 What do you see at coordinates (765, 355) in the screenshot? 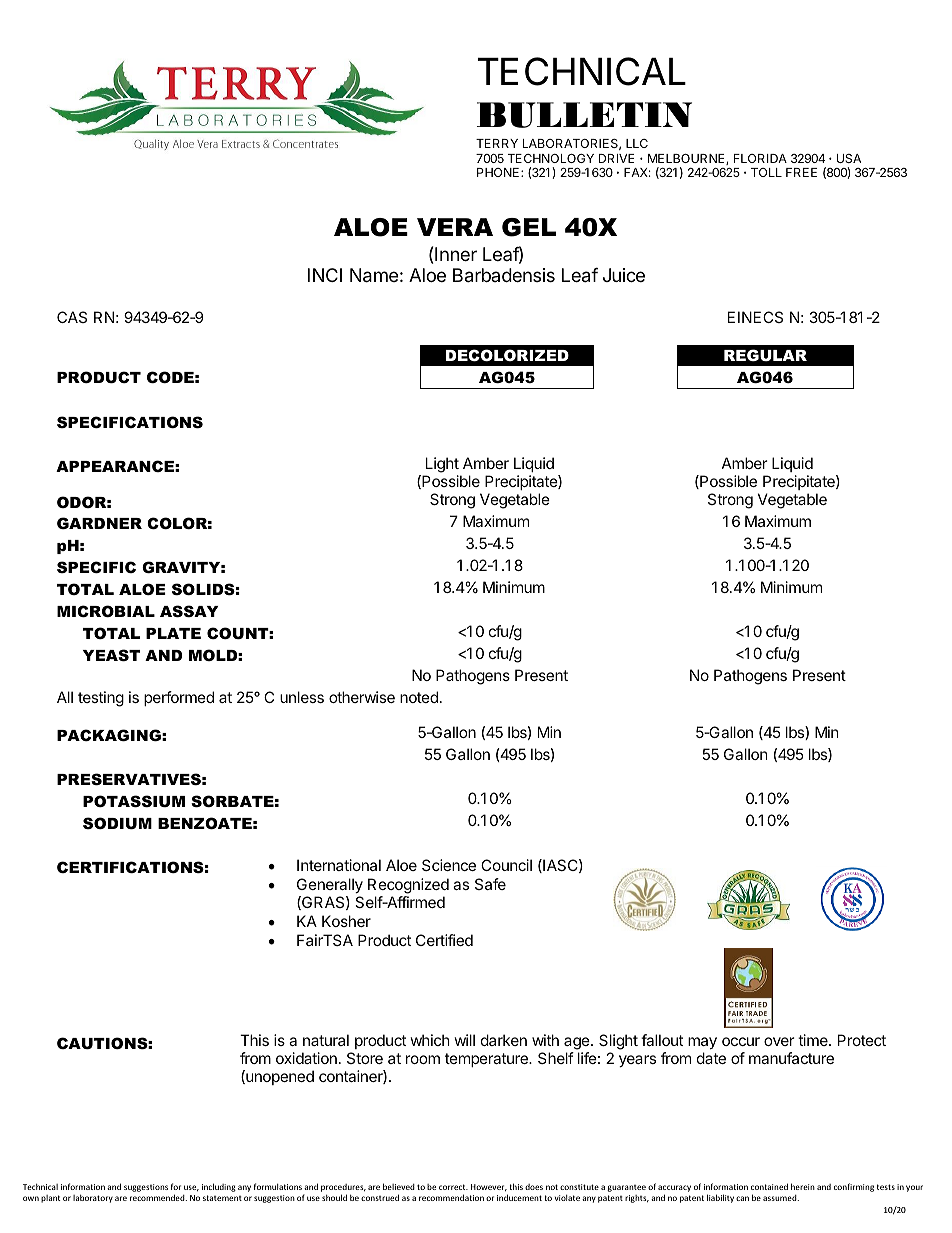
I see `REGULAR` at bounding box center [765, 355].
